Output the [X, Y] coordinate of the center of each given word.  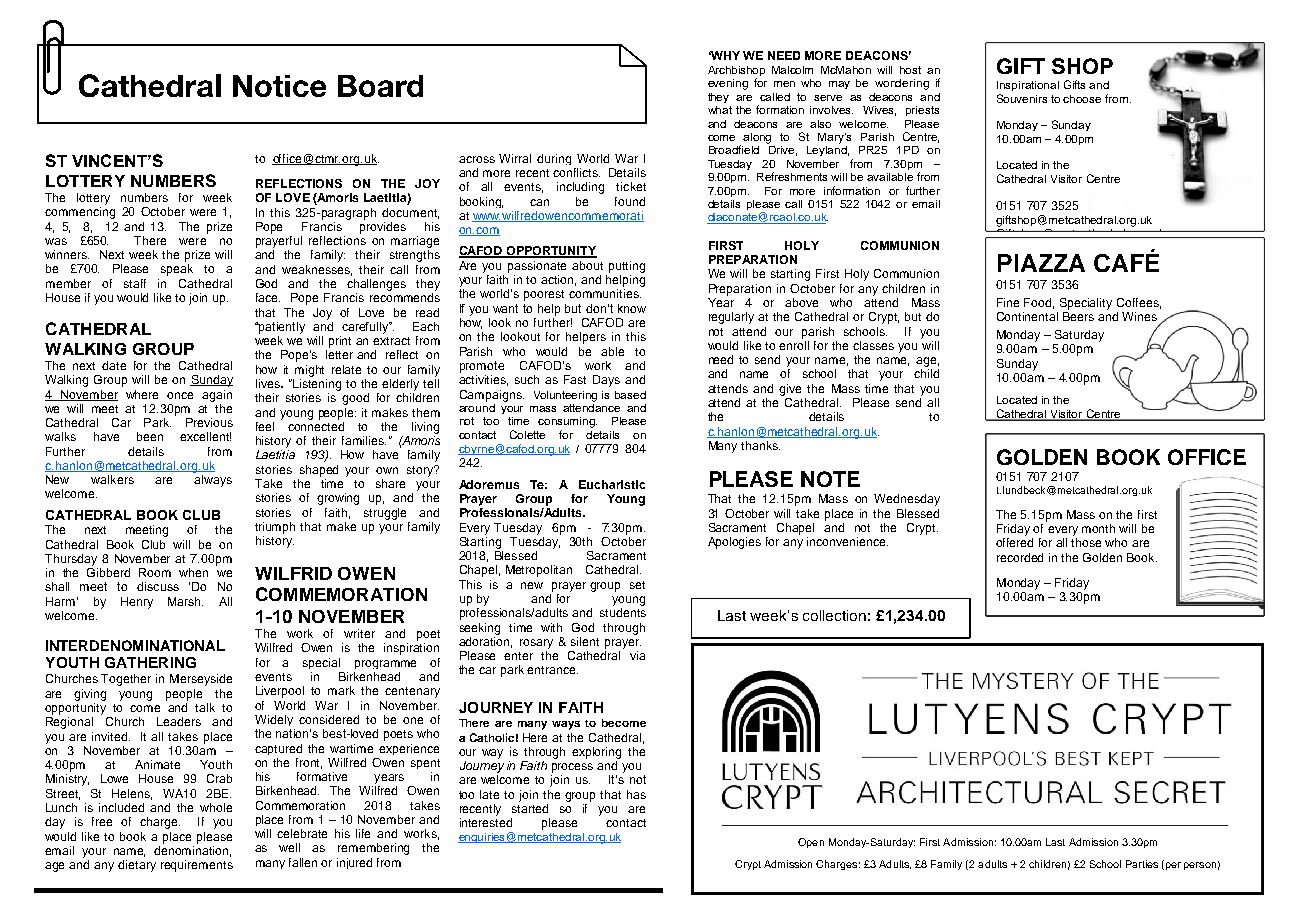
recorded [1020, 557]
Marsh [185, 601]
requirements [197, 866]
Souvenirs [1022, 98]
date [114, 365]
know [632, 308]
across [477, 159]
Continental [1027, 316]
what [720, 110]
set [637, 585]
